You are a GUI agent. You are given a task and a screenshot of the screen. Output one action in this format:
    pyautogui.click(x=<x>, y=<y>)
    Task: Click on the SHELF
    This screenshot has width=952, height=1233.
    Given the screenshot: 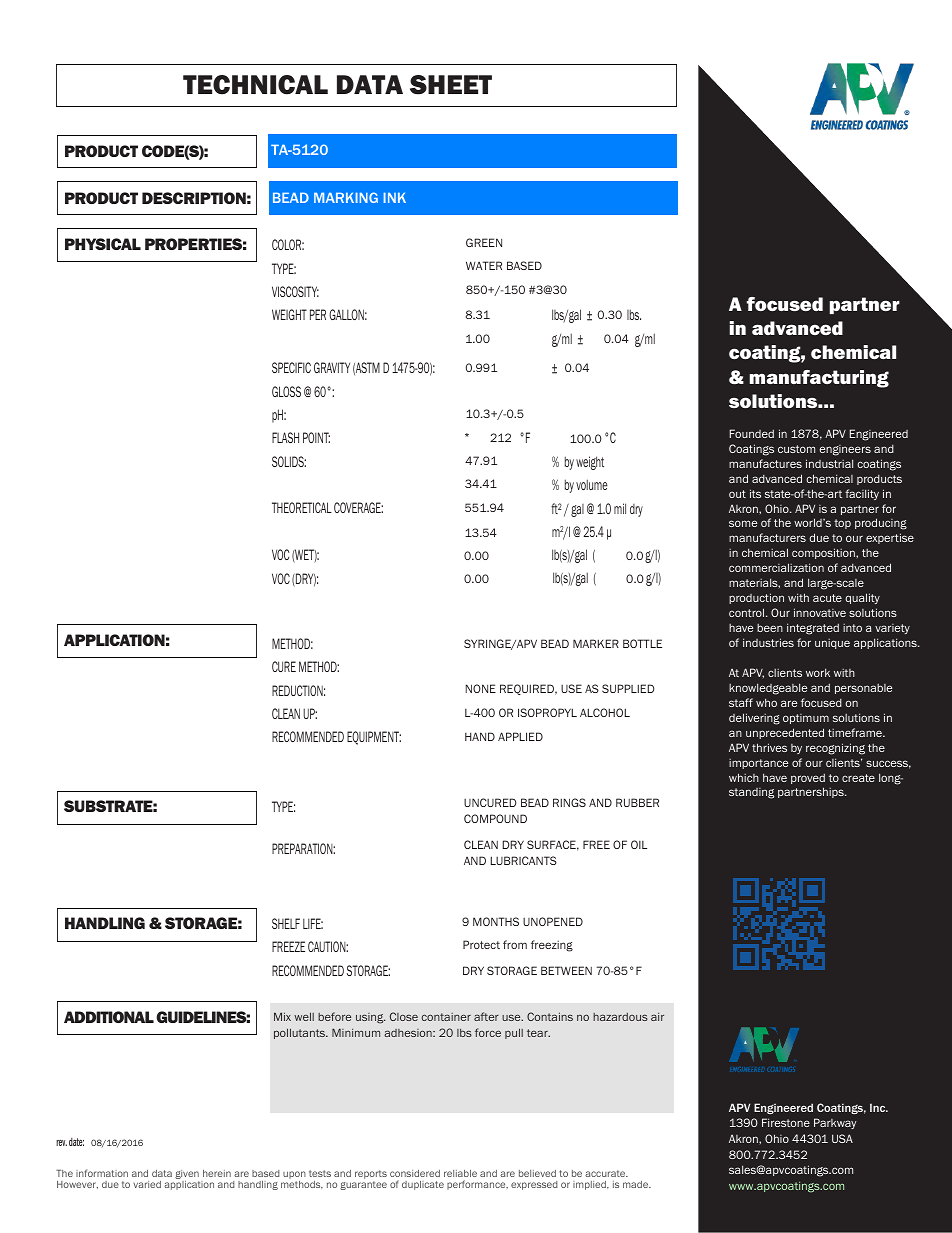 What is the action you would take?
    pyautogui.click(x=286, y=923)
